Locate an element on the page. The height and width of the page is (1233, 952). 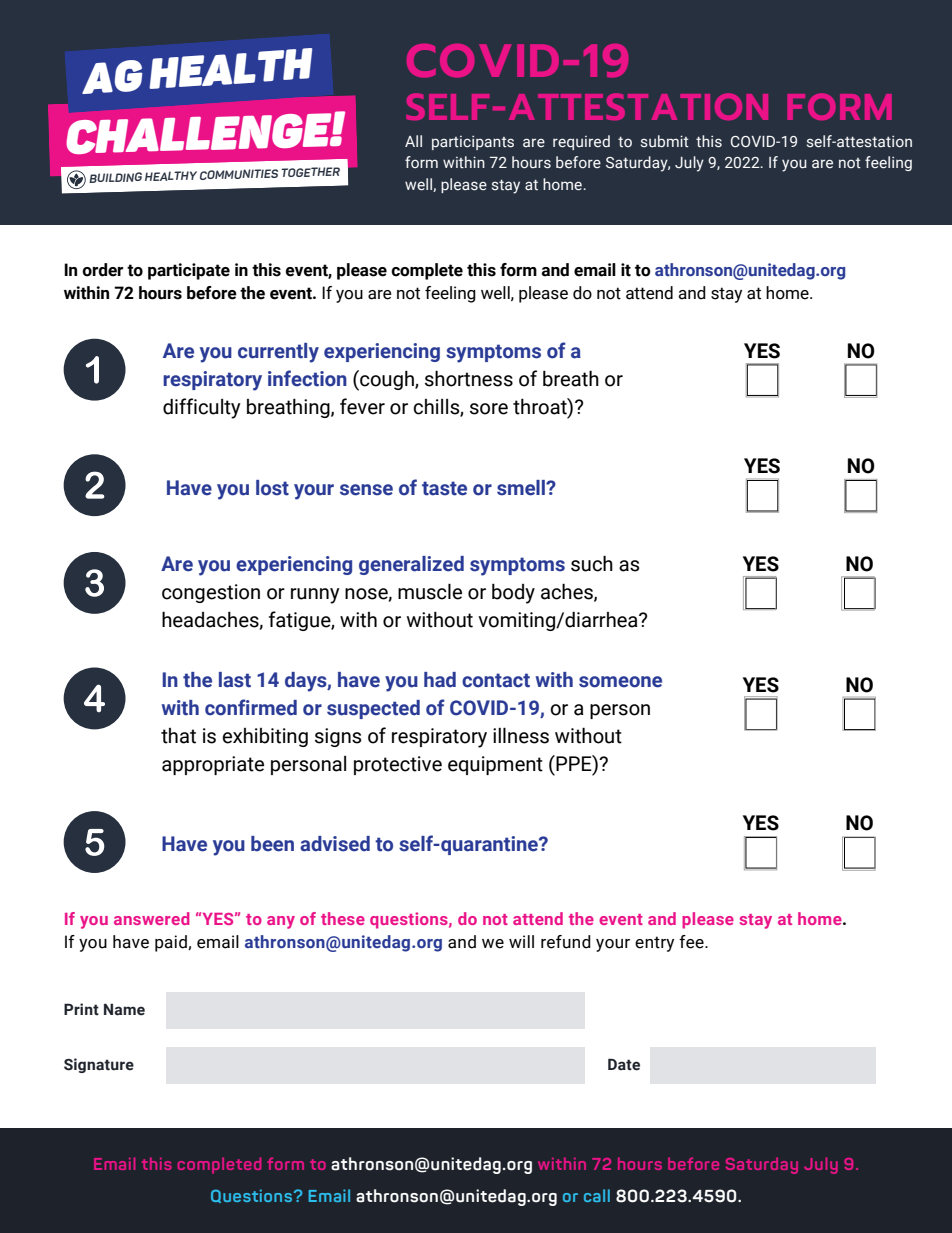
fever is located at coordinates (362, 406).
